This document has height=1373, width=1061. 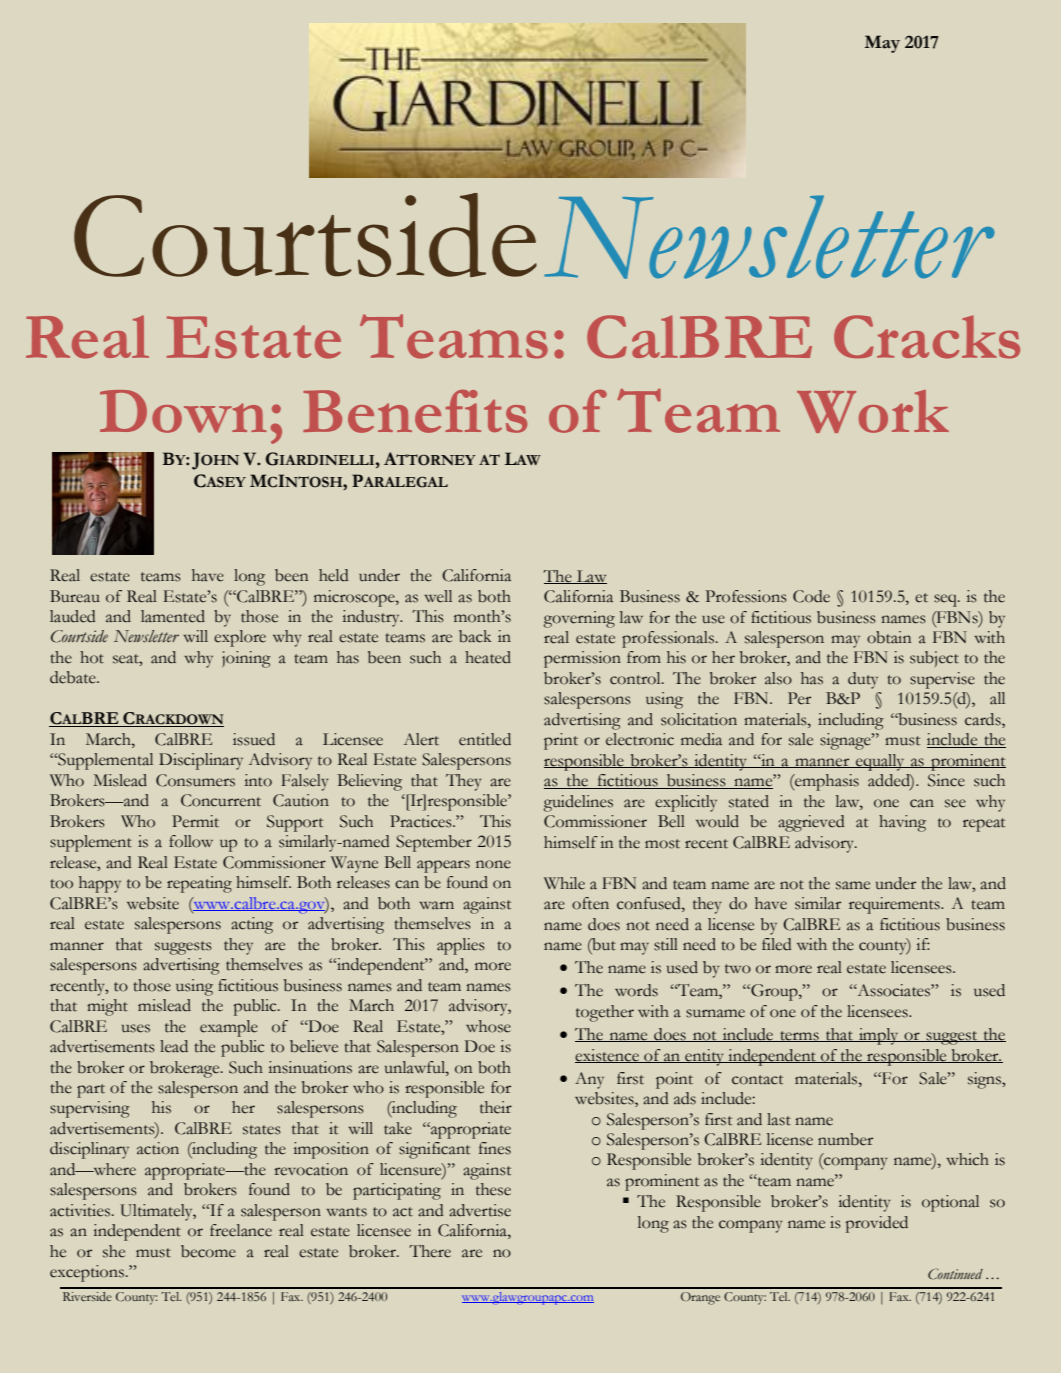 What do you see at coordinates (895, 905) in the document?
I see `requirements` at bounding box center [895, 905].
